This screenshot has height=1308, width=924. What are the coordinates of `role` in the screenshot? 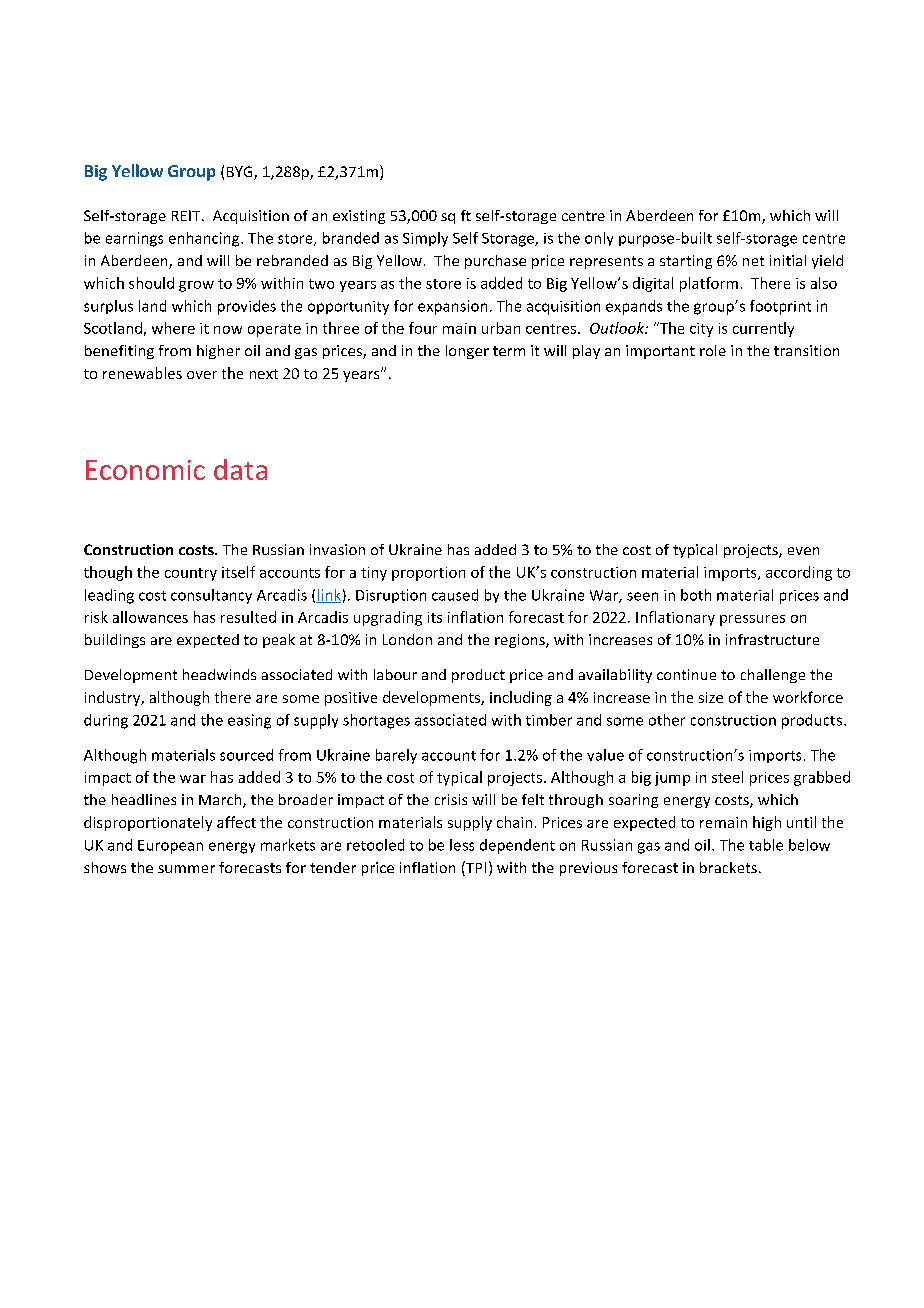 It's located at (713, 350).
